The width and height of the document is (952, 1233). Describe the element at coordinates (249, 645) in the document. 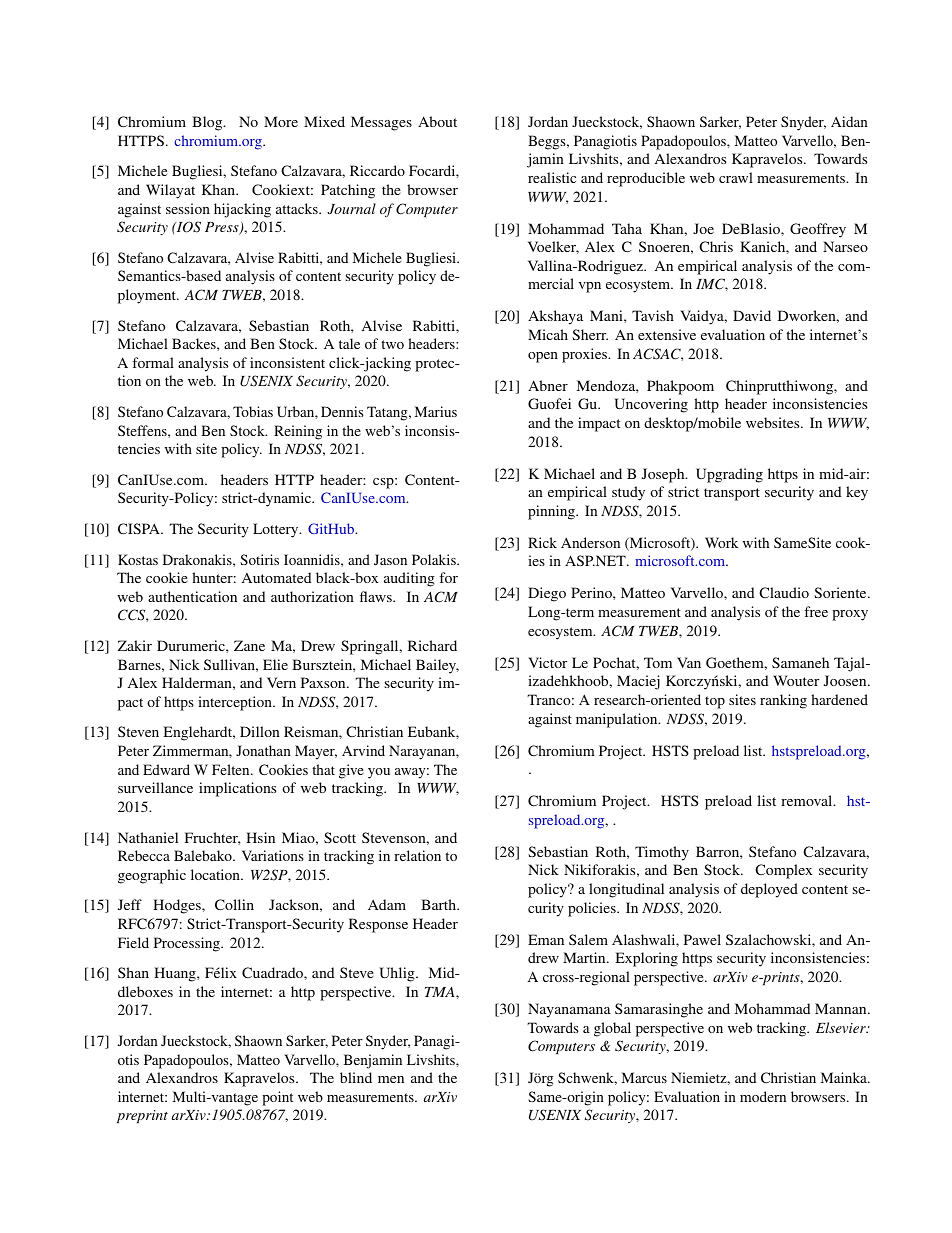

I see `Zane` at that location.
